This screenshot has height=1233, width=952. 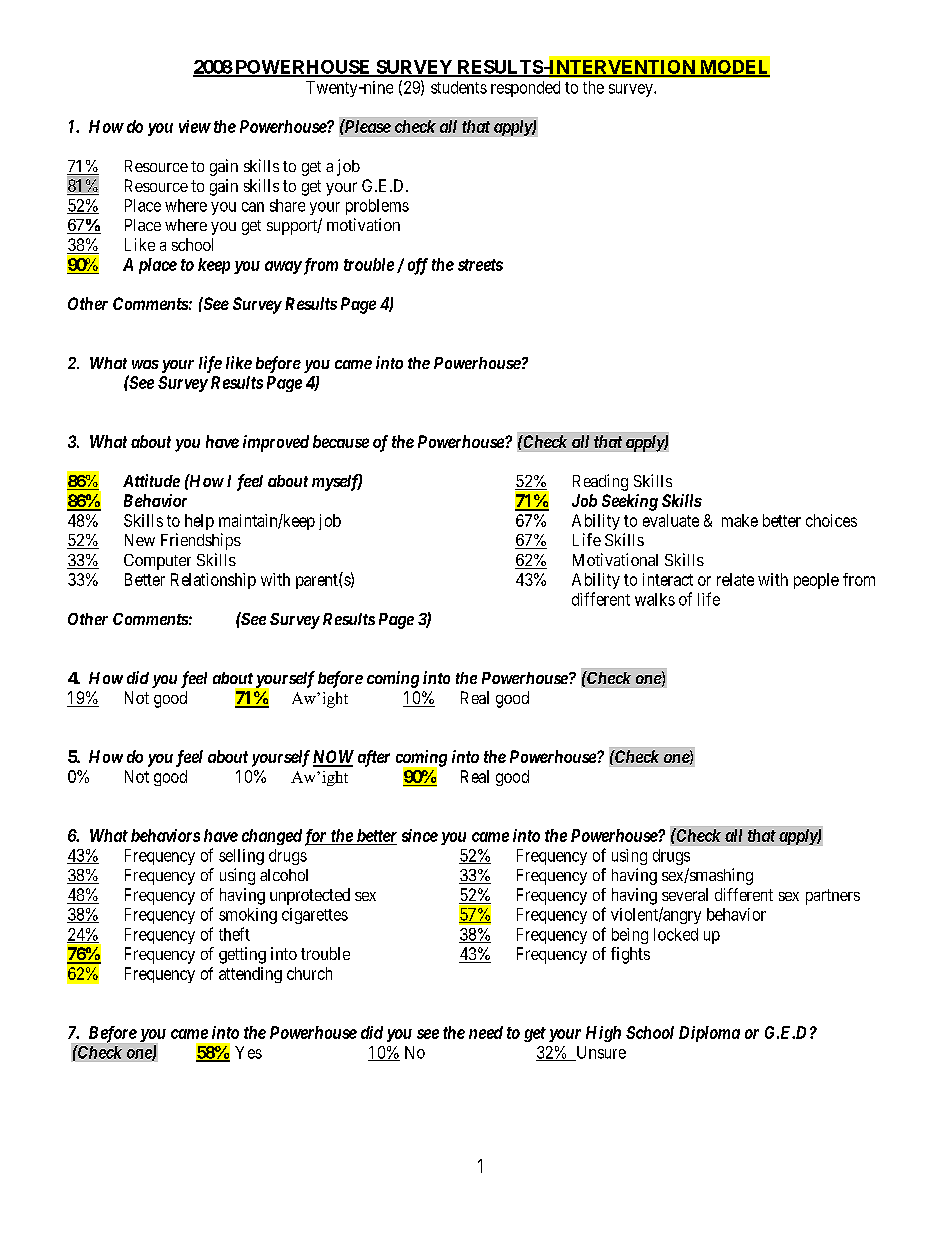 What do you see at coordinates (195, 126) in the screenshot?
I see `view` at bounding box center [195, 126].
